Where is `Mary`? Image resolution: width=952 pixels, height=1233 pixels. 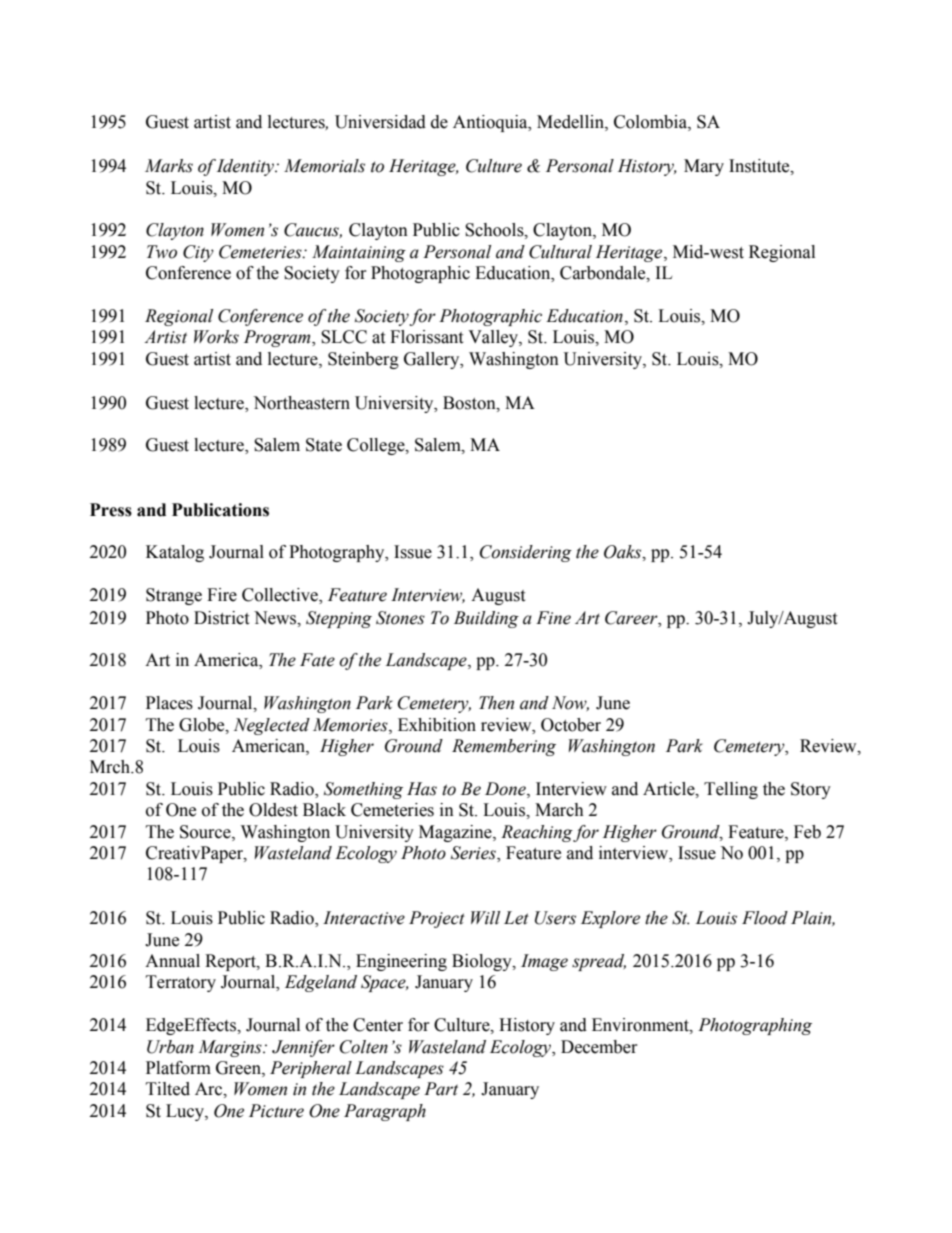
Mary is located at coordinates (704, 167).
